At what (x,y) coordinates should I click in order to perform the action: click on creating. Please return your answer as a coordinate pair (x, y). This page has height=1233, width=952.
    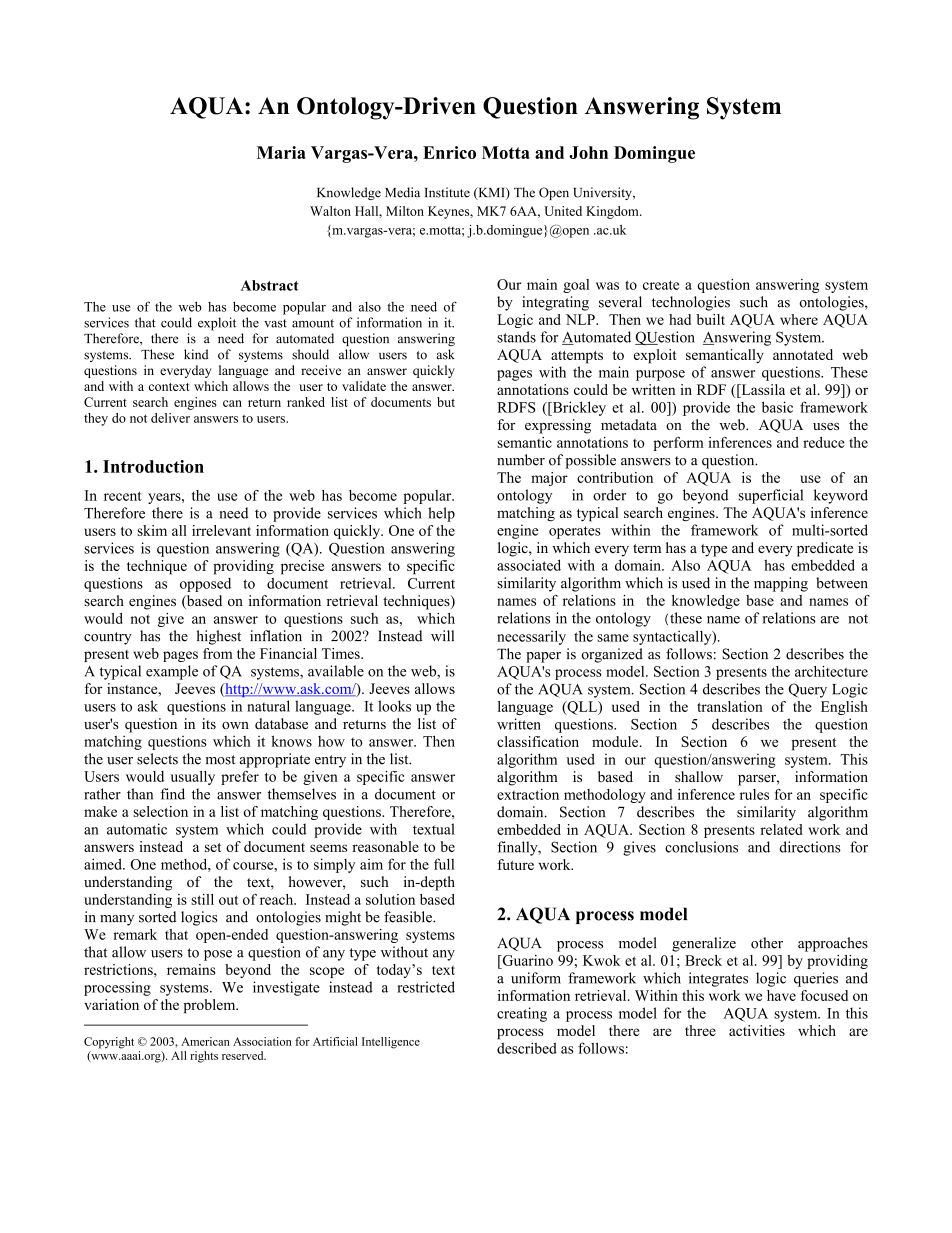
    Looking at the image, I should click on (522, 1014).
